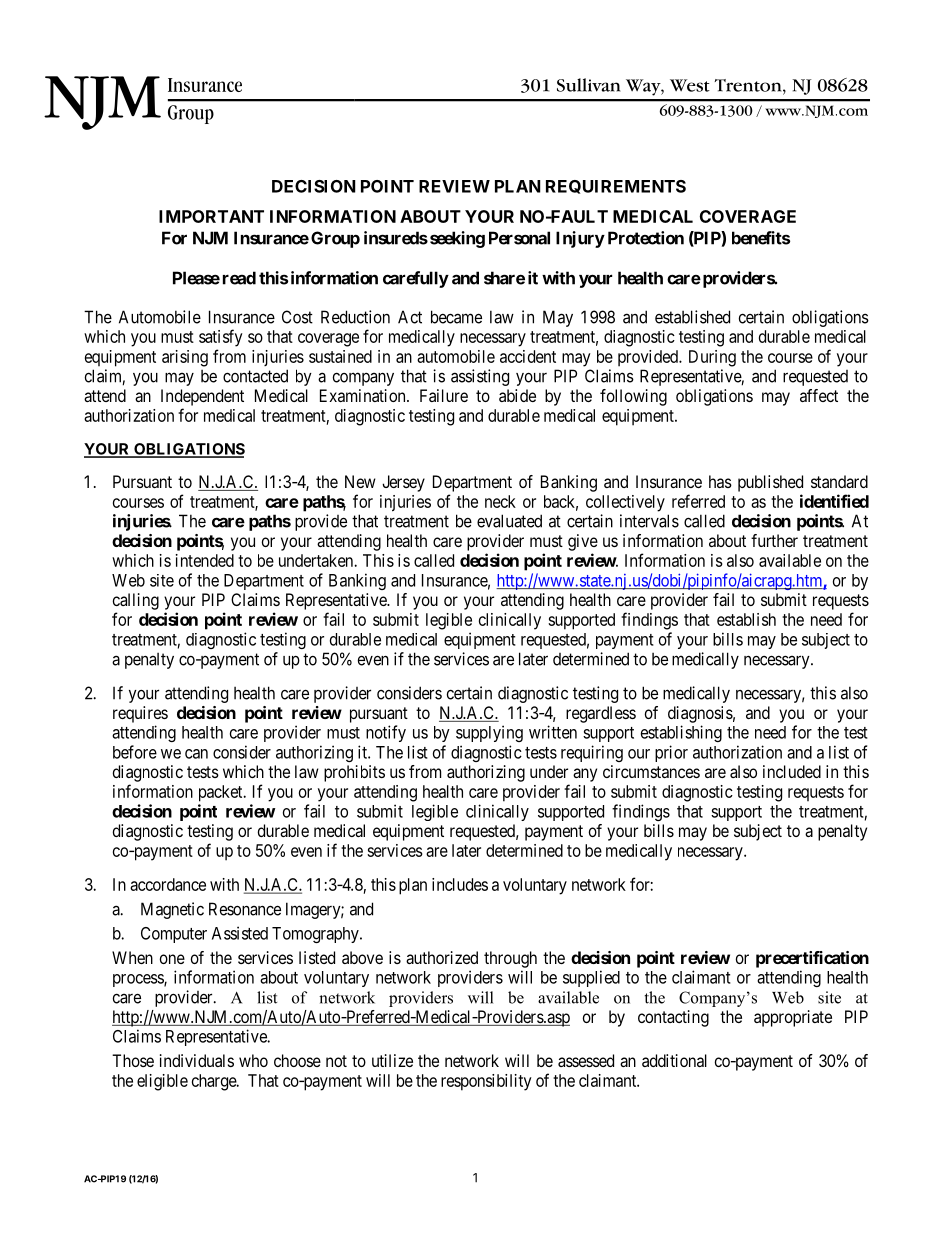 The image size is (952, 1233). I want to click on Sullivan, so click(588, 85).
